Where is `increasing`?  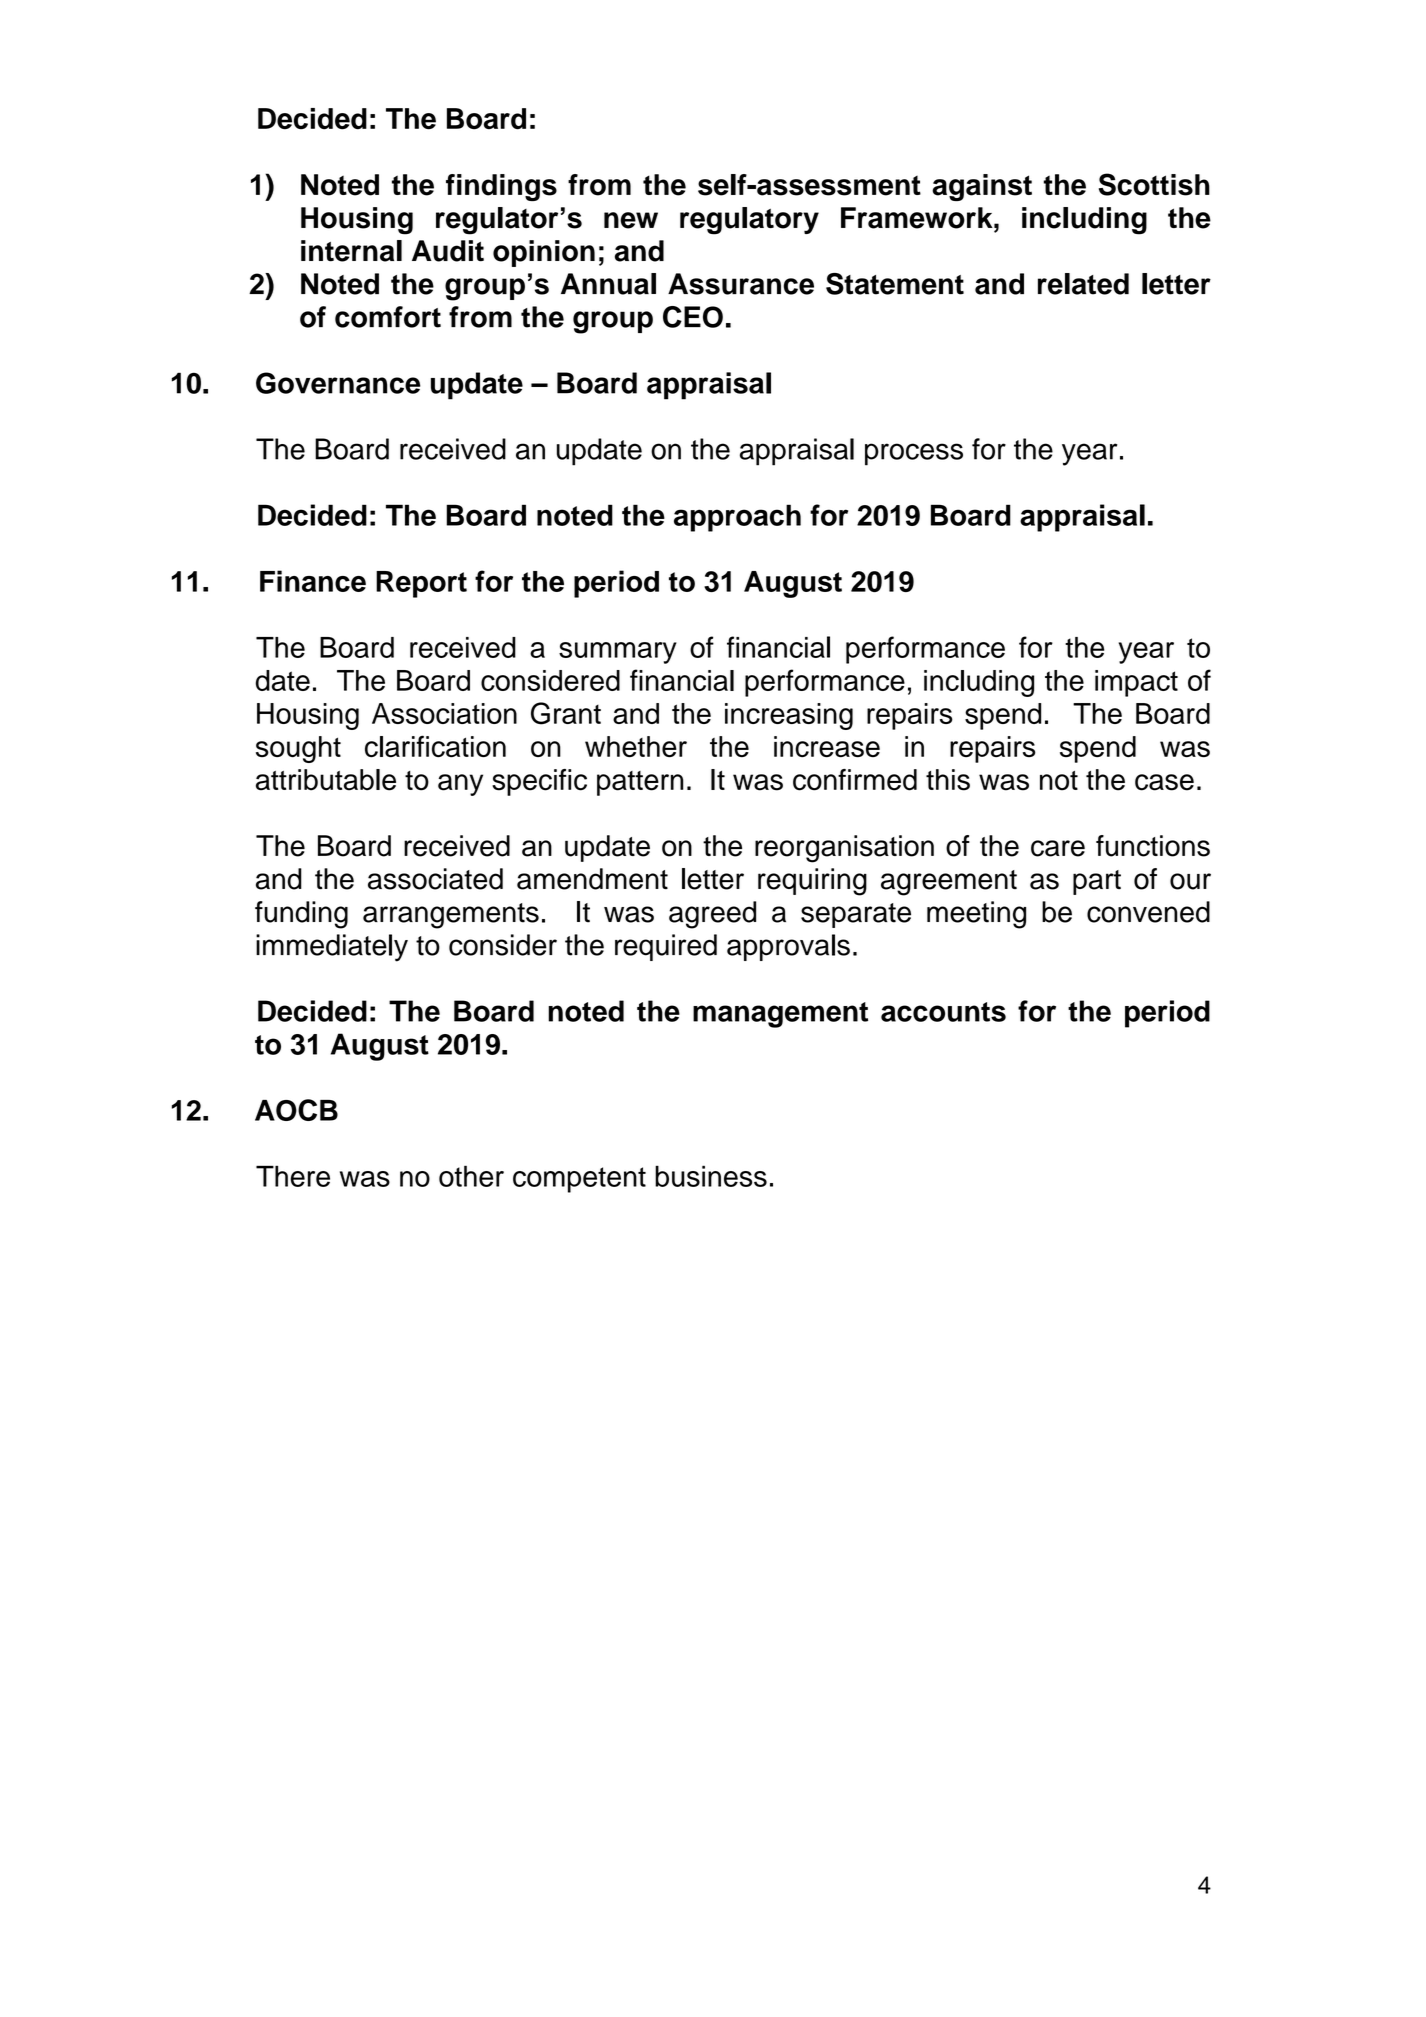
increasing is located at coordinates (789, 716).
